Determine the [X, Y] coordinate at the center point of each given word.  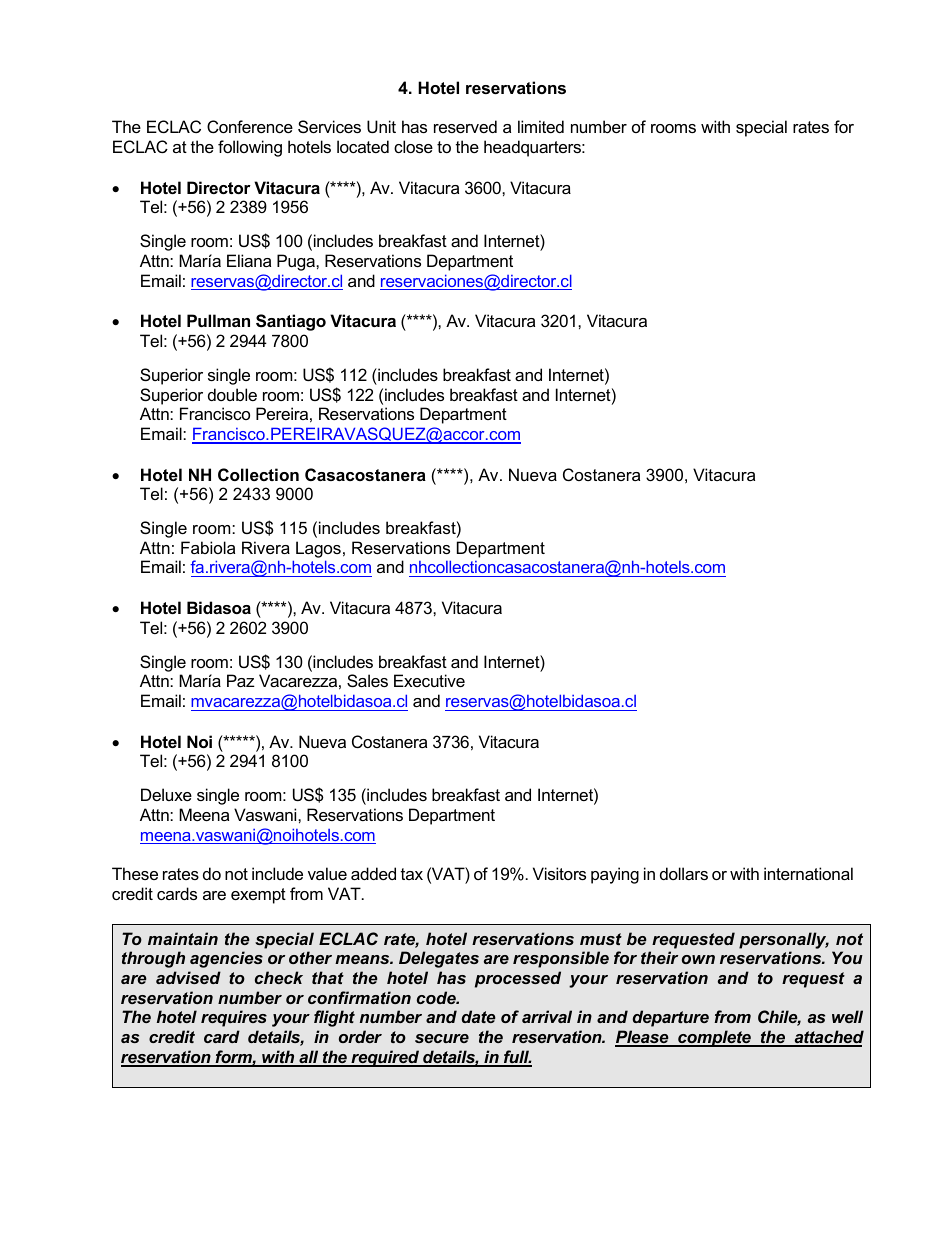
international [808, 873]
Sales [367, 680]
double [232, 394]
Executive [429, 680]
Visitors [559, 873]
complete [714, 1038]
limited [541, 126]
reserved [465, 126]
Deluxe [166, 794]
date [479, 1016]
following [250, 148]
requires [234, 1018]
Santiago [291, 322]
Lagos [318, 549]
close [413, 146]
